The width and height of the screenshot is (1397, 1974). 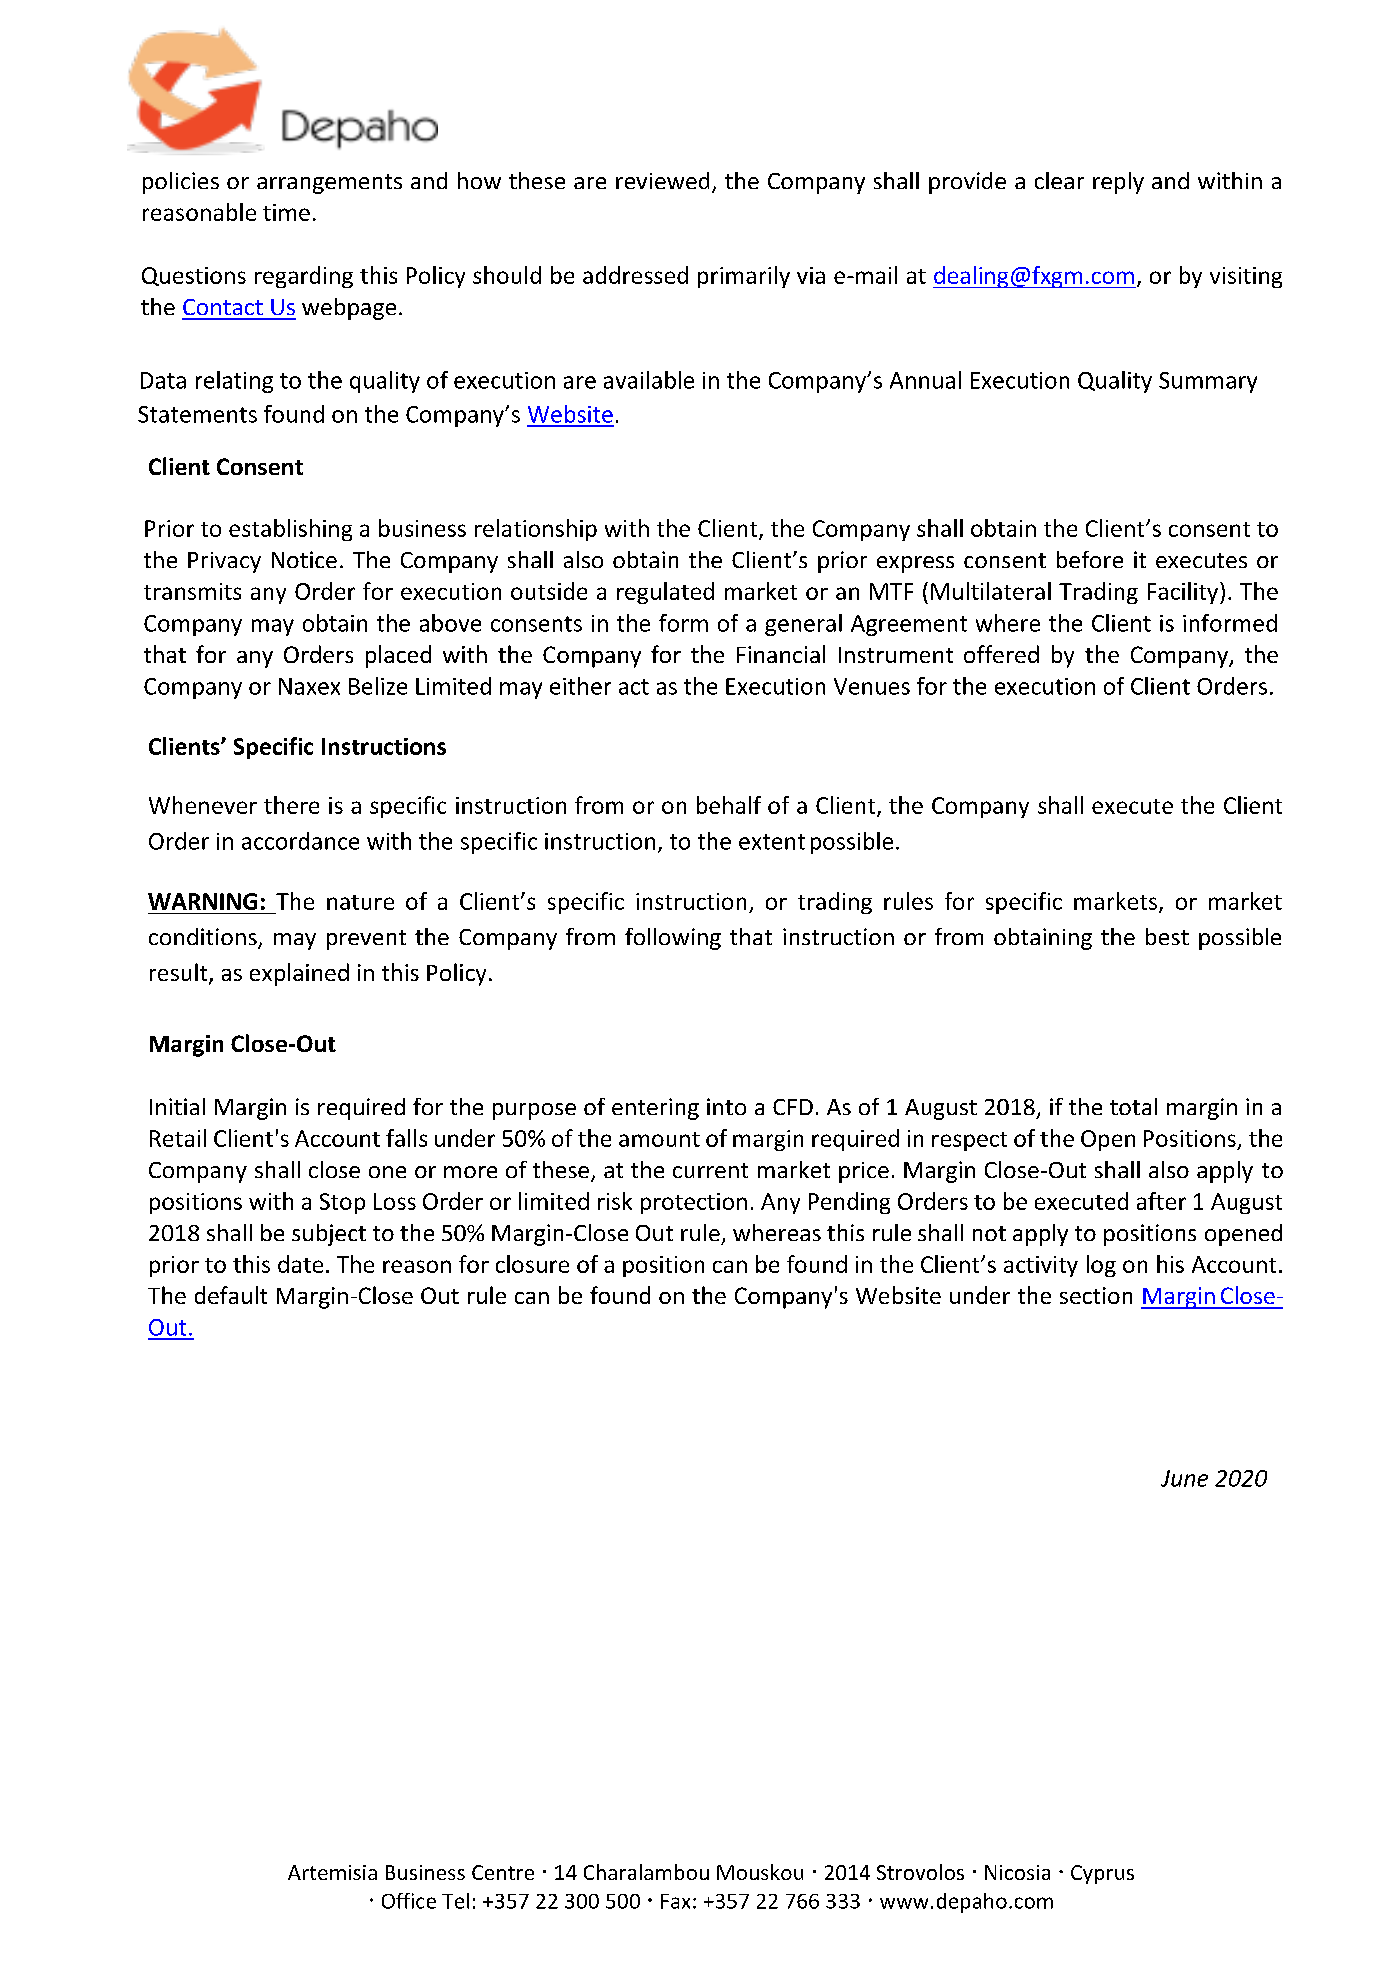 I want to click on primarily, so click(x=744, y=277).
